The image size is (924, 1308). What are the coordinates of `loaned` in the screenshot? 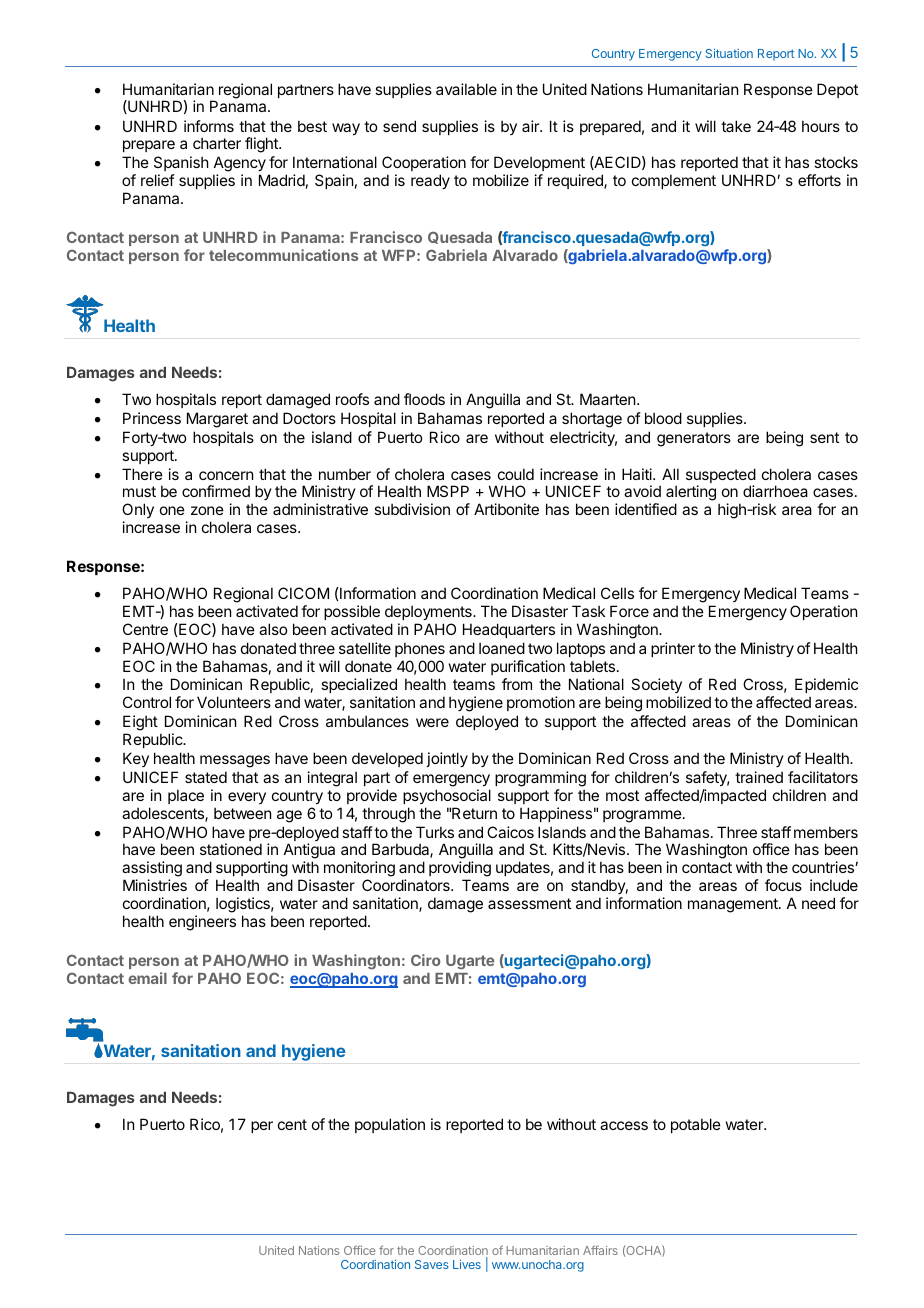 It's located at (502, 648).
